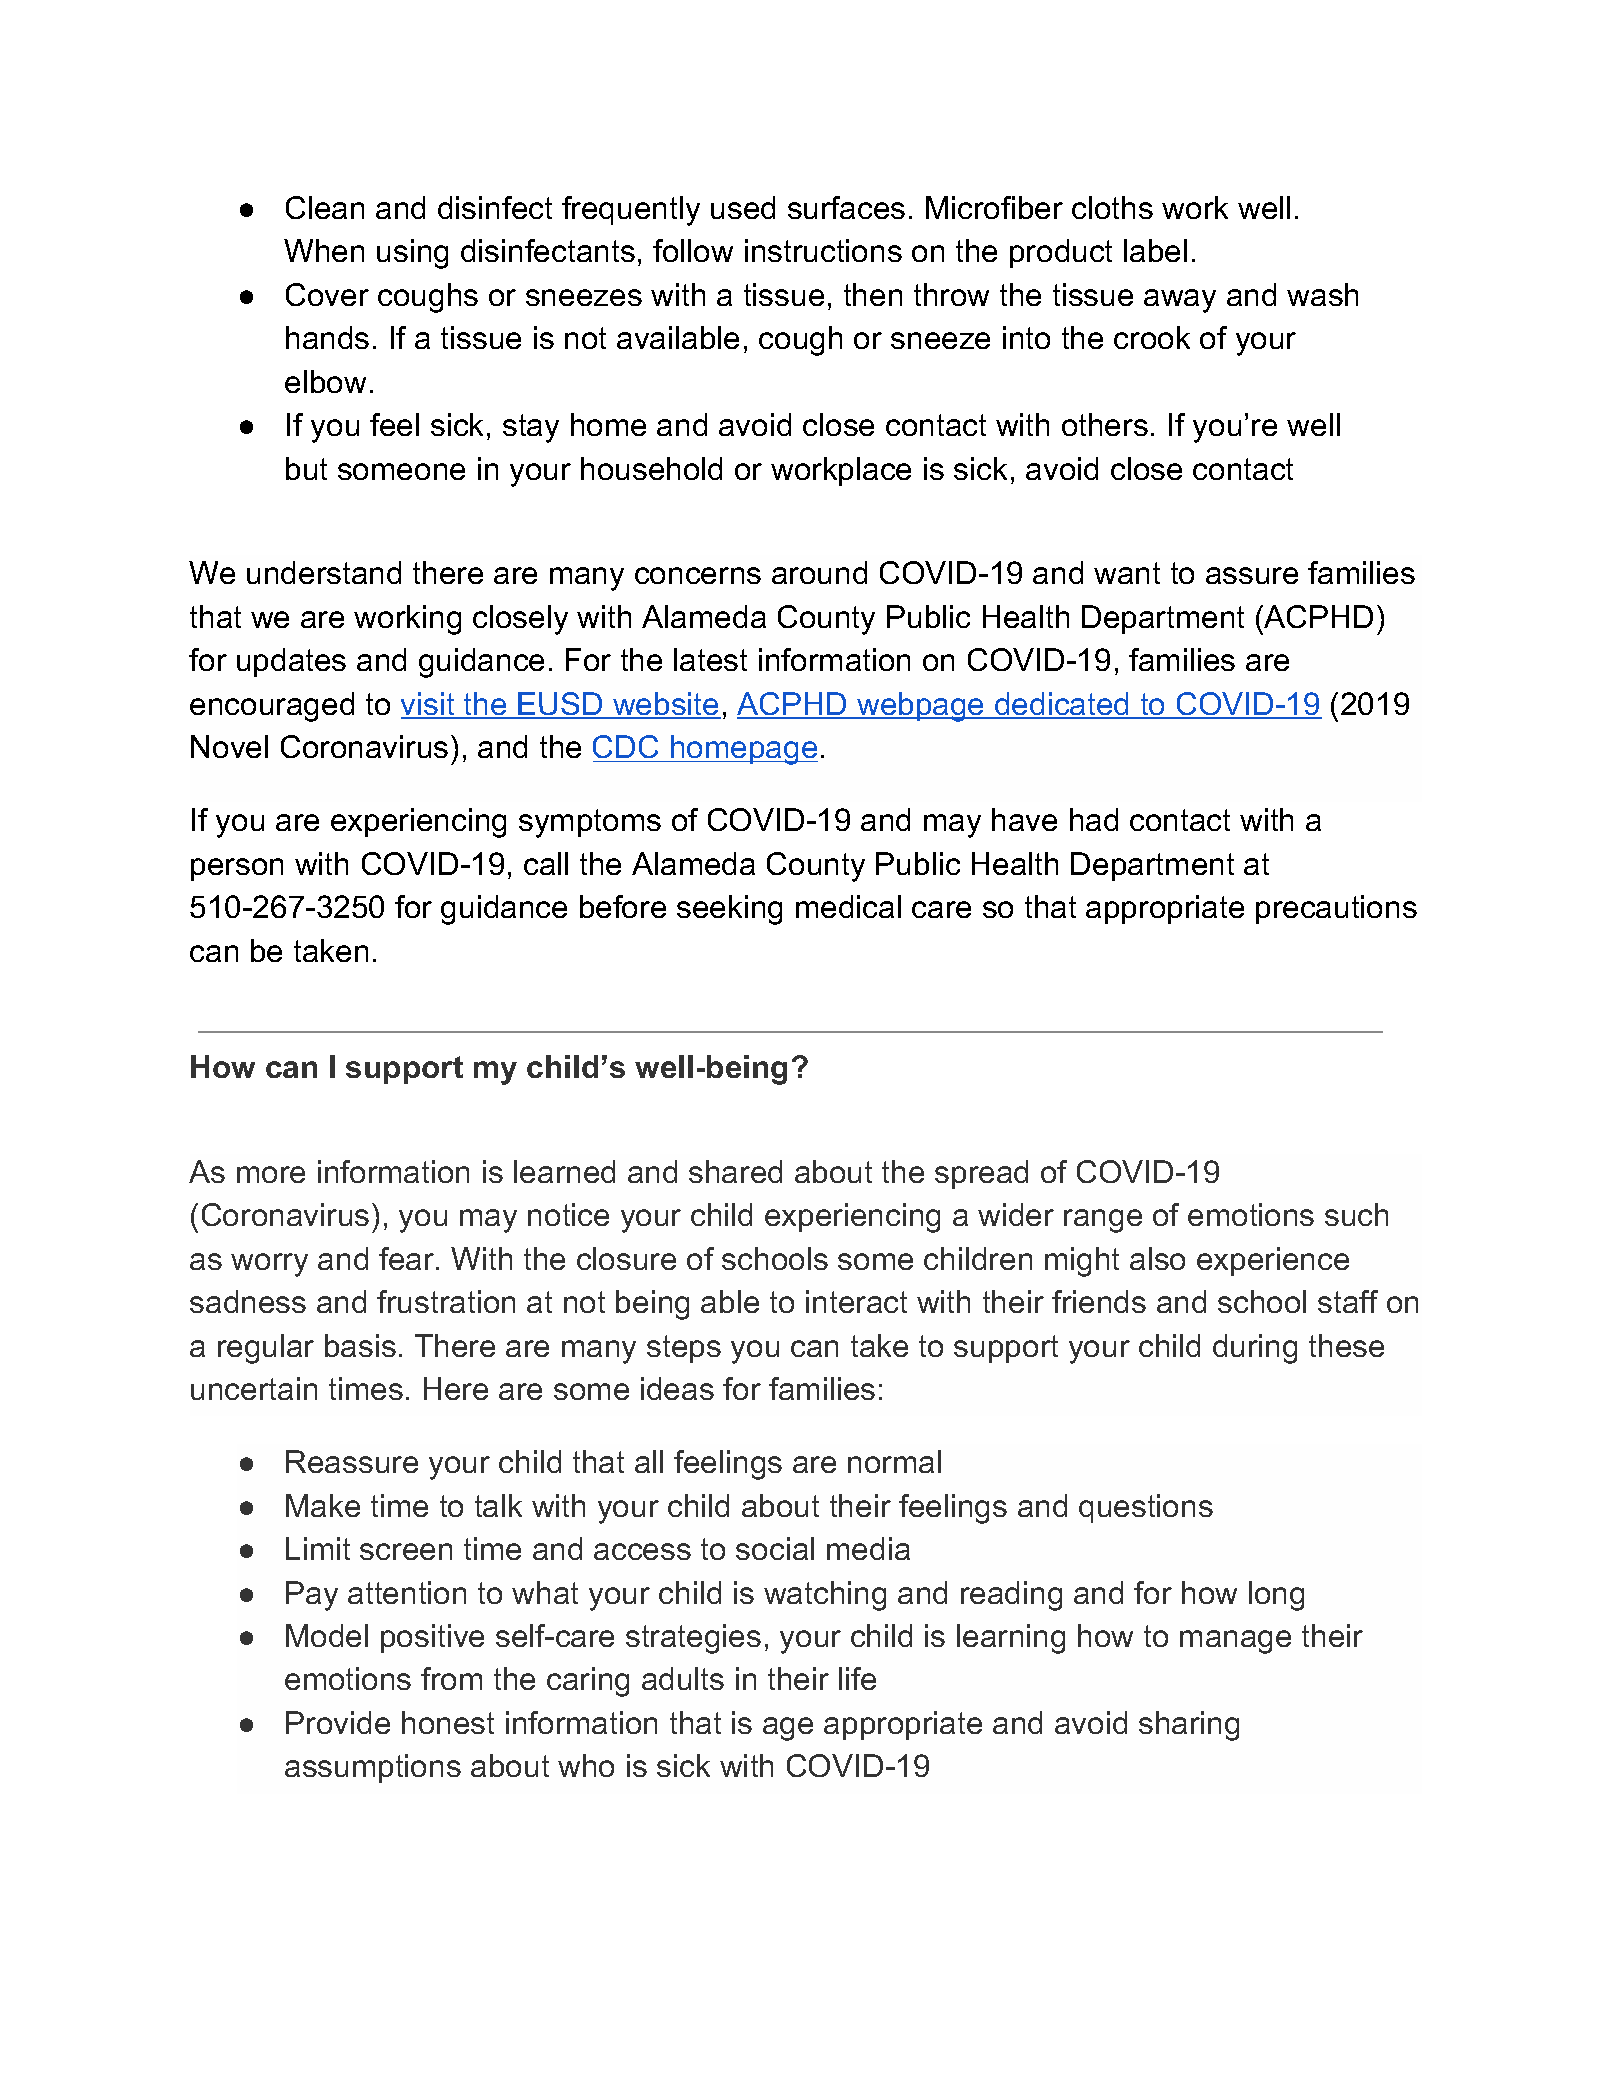 This screenshot has height=2086, width=1612. I want to click on person, so click(237, 869).
